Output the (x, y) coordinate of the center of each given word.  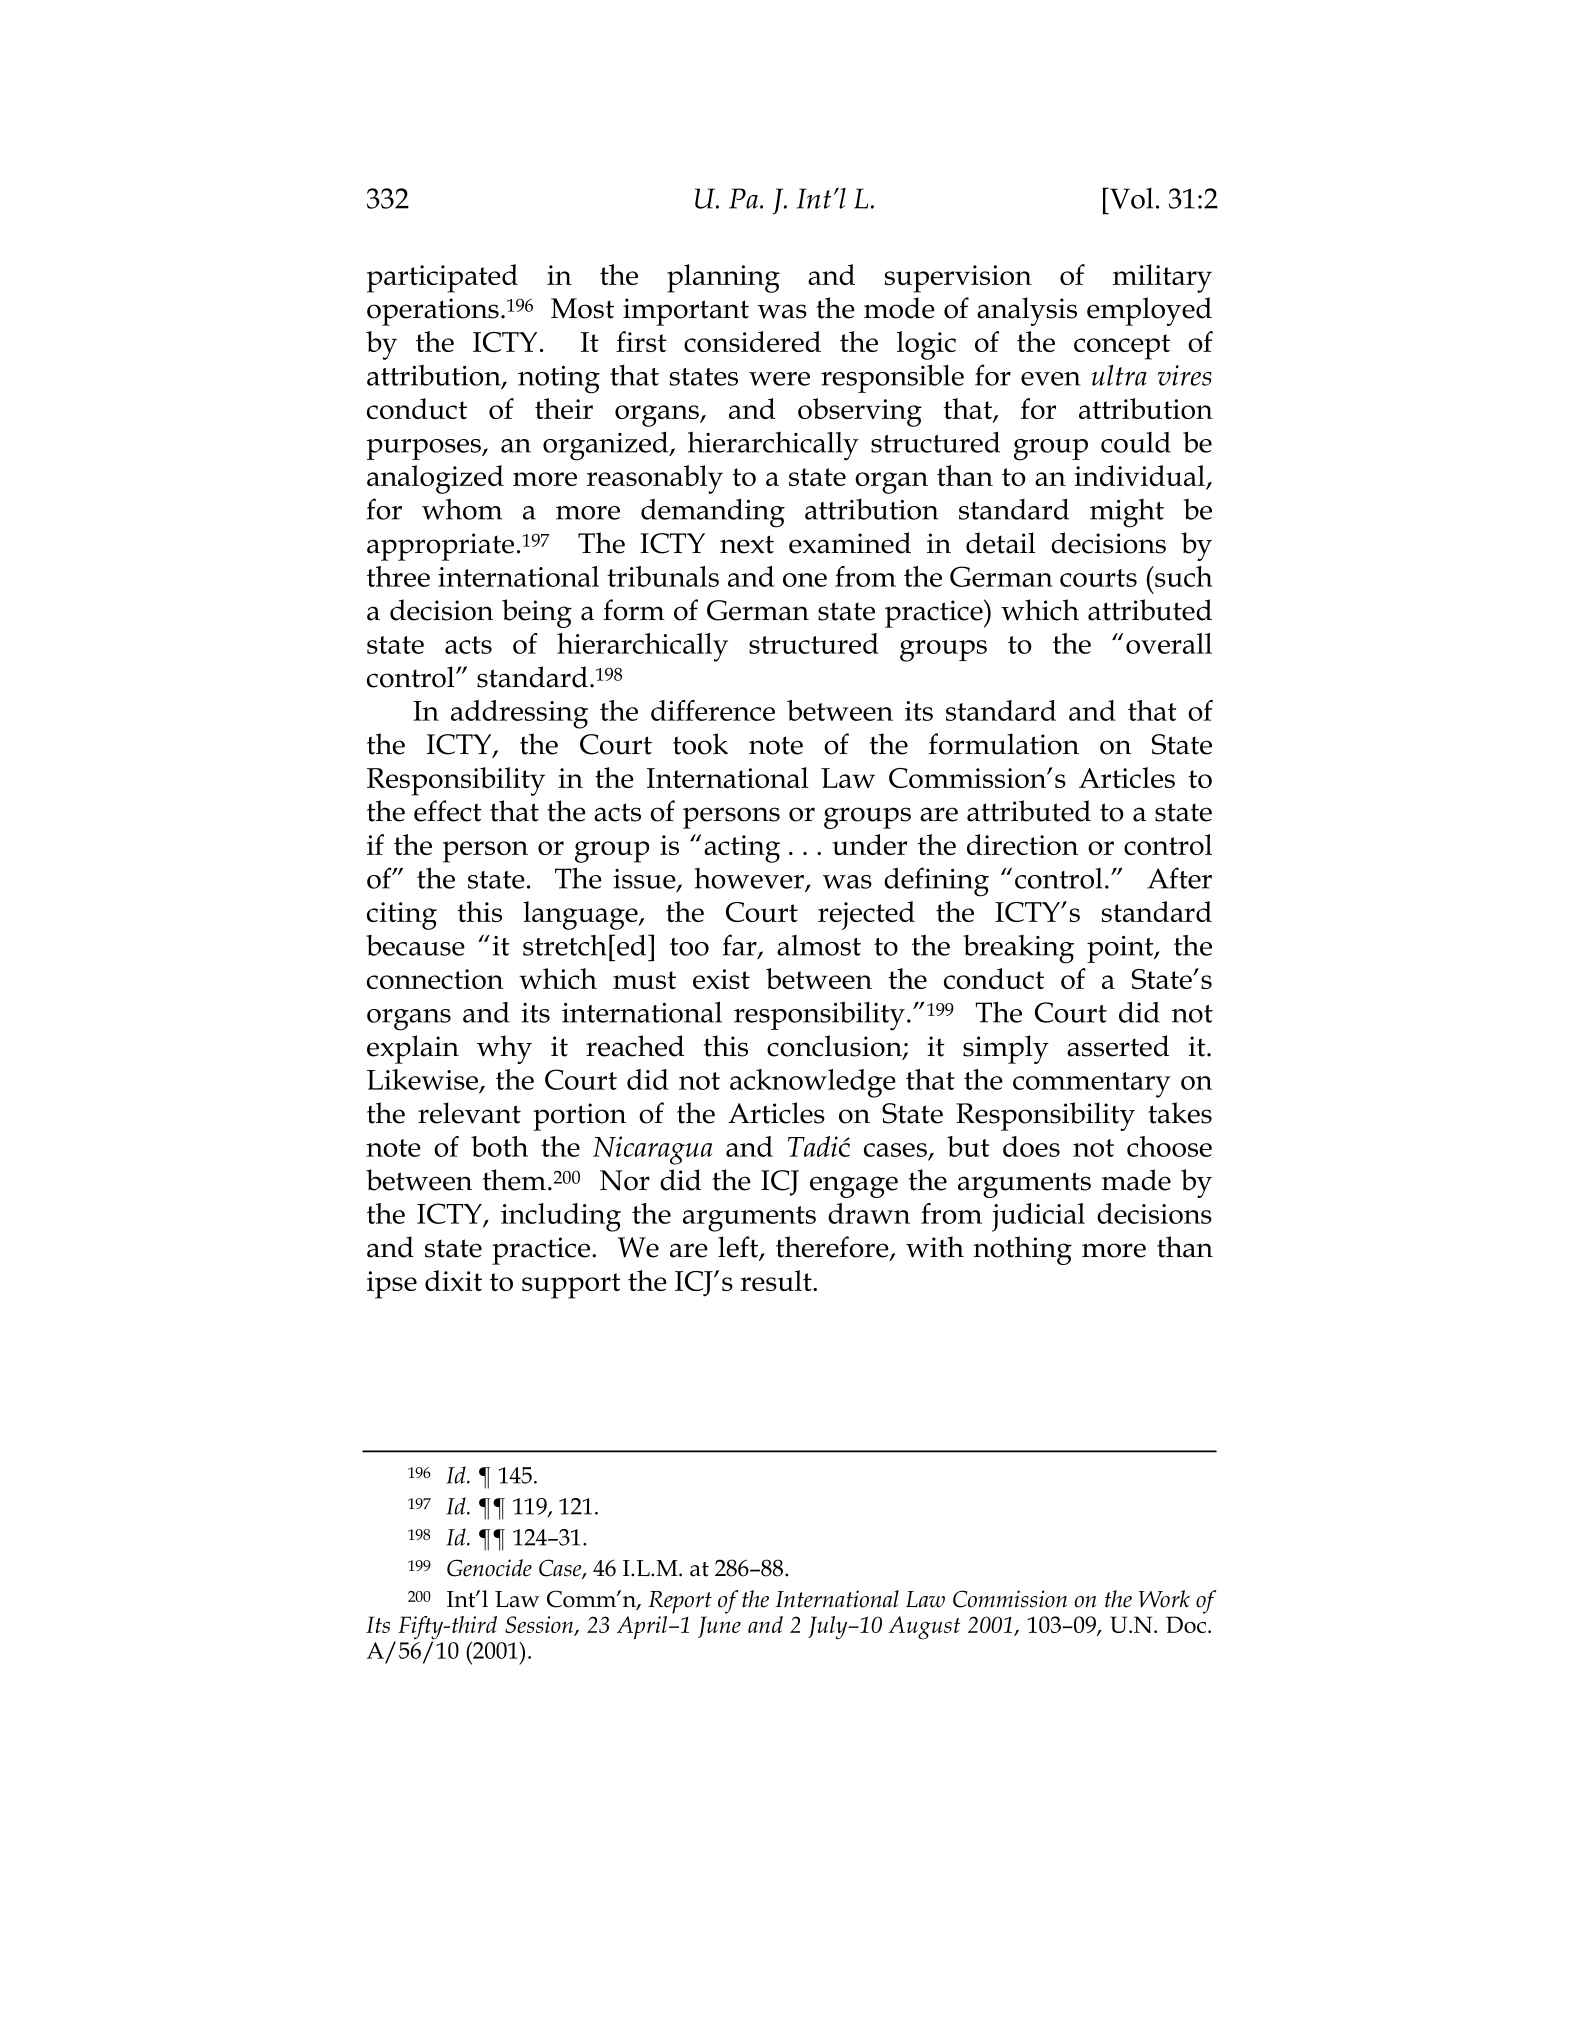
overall (1169, 643)
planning (723, 278)
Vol (1130, 198)
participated (442, 278)
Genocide (489, 1568)
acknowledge (813, 1083)
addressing (519, 714)
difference (713, 710)
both (499, 1146)
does (1031, 1146)
